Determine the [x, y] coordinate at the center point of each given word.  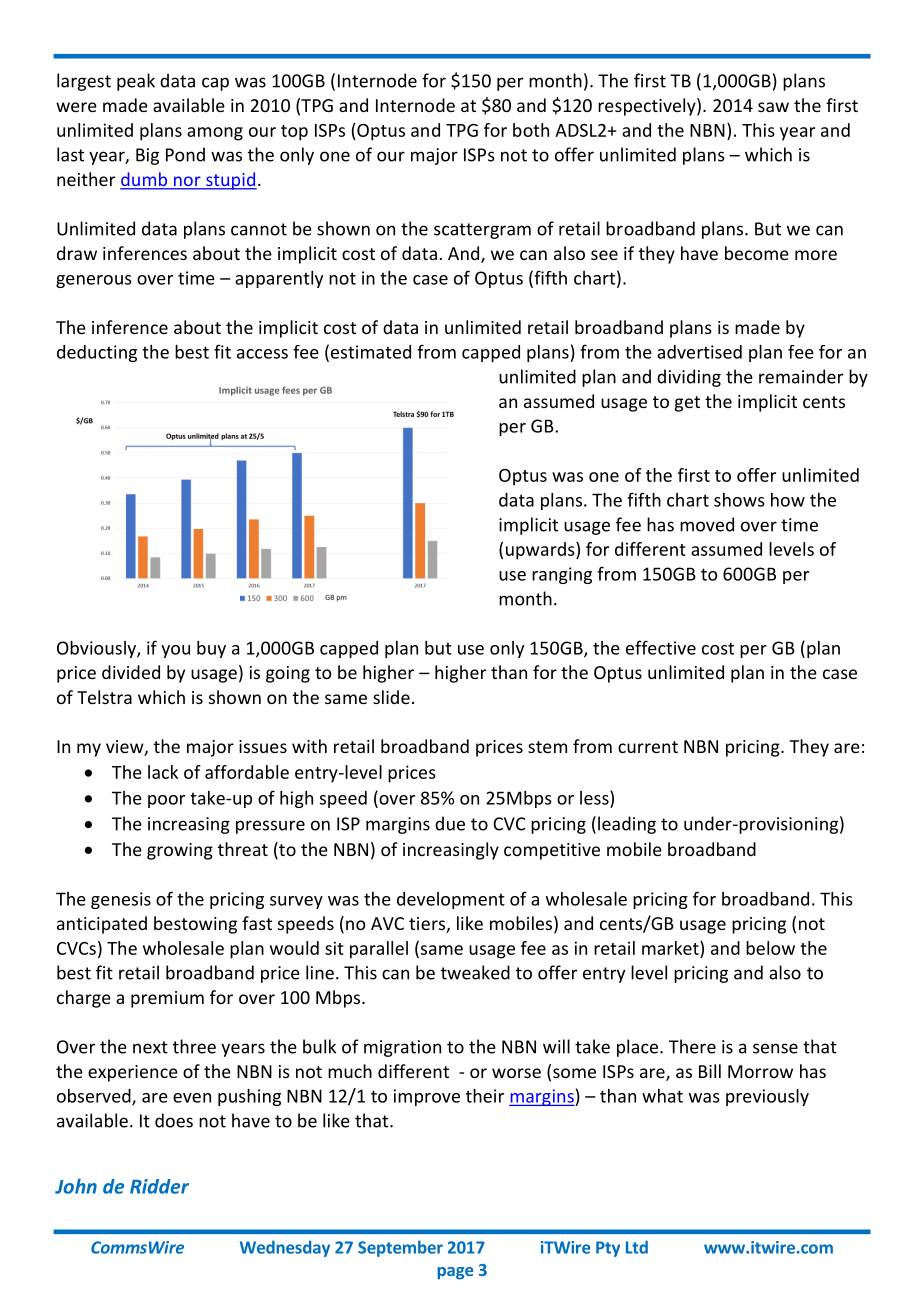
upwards [541, 551]
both [531, 130]
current [648, 747]
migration [402, 1048]
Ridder [159, 1186]
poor [166, 801]
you [175, 651]
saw [773, 107]
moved [707, 524]
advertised [699, 352]
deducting [97, 353]
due [450, 823]
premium [167, 999]
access [262, 354]
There [692, 1046]
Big [147, 156]
